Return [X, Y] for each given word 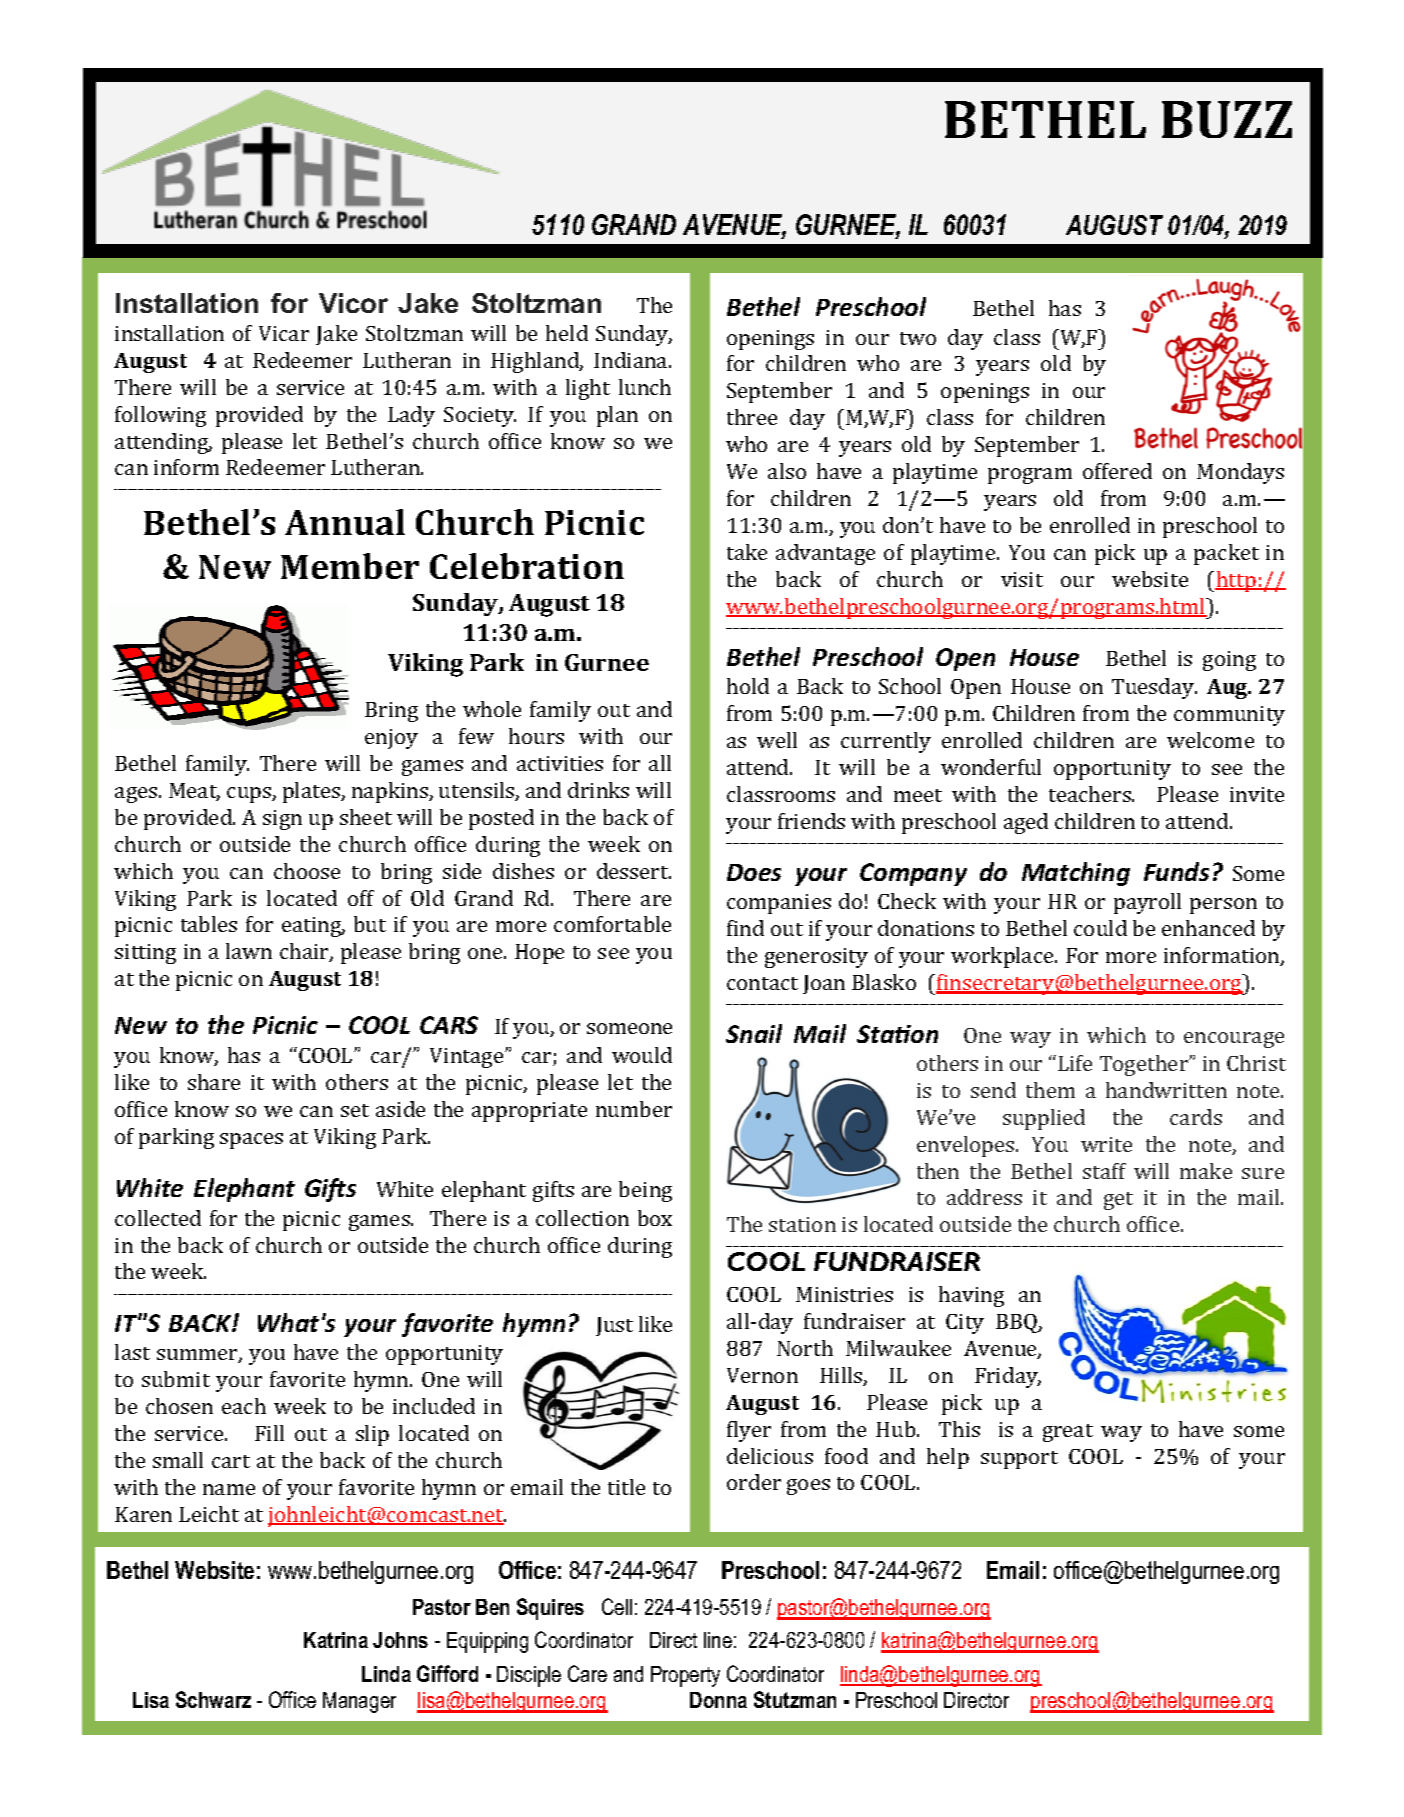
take [747, 552]
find [745, 928]
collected [158, 1218]
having [971, 1296]
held [567, 333]
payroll [1147, 903]
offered [1117, 471]
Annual [345, 522]
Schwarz [213, 1699]
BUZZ [1227, 119]
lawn [249, 951]
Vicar [284, 333]
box [655, 1218]
